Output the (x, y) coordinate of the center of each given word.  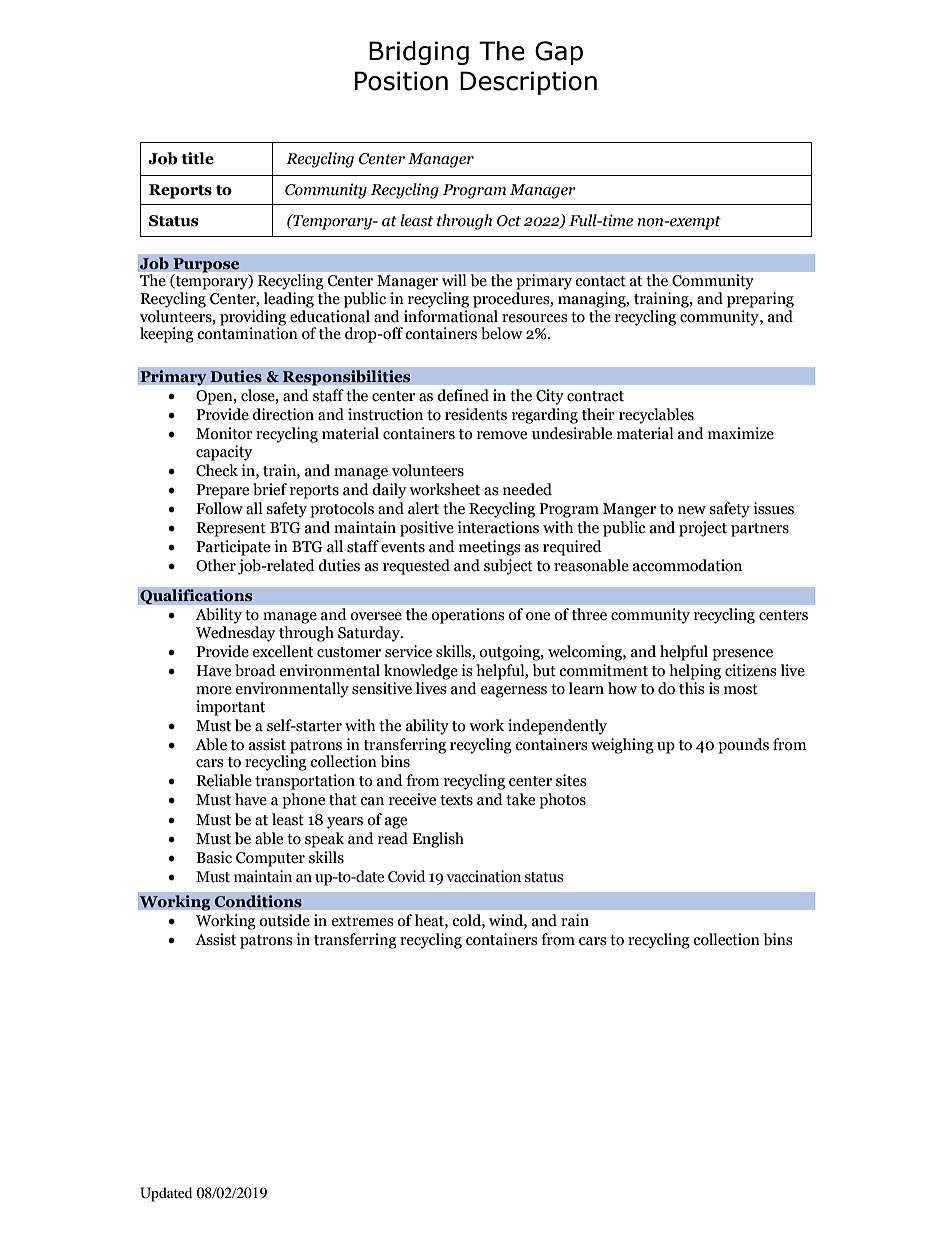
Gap (559, 53)
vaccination (483, 876)
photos (562, 801)
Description (528, 83)
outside (284, 920)
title (197, 158)
